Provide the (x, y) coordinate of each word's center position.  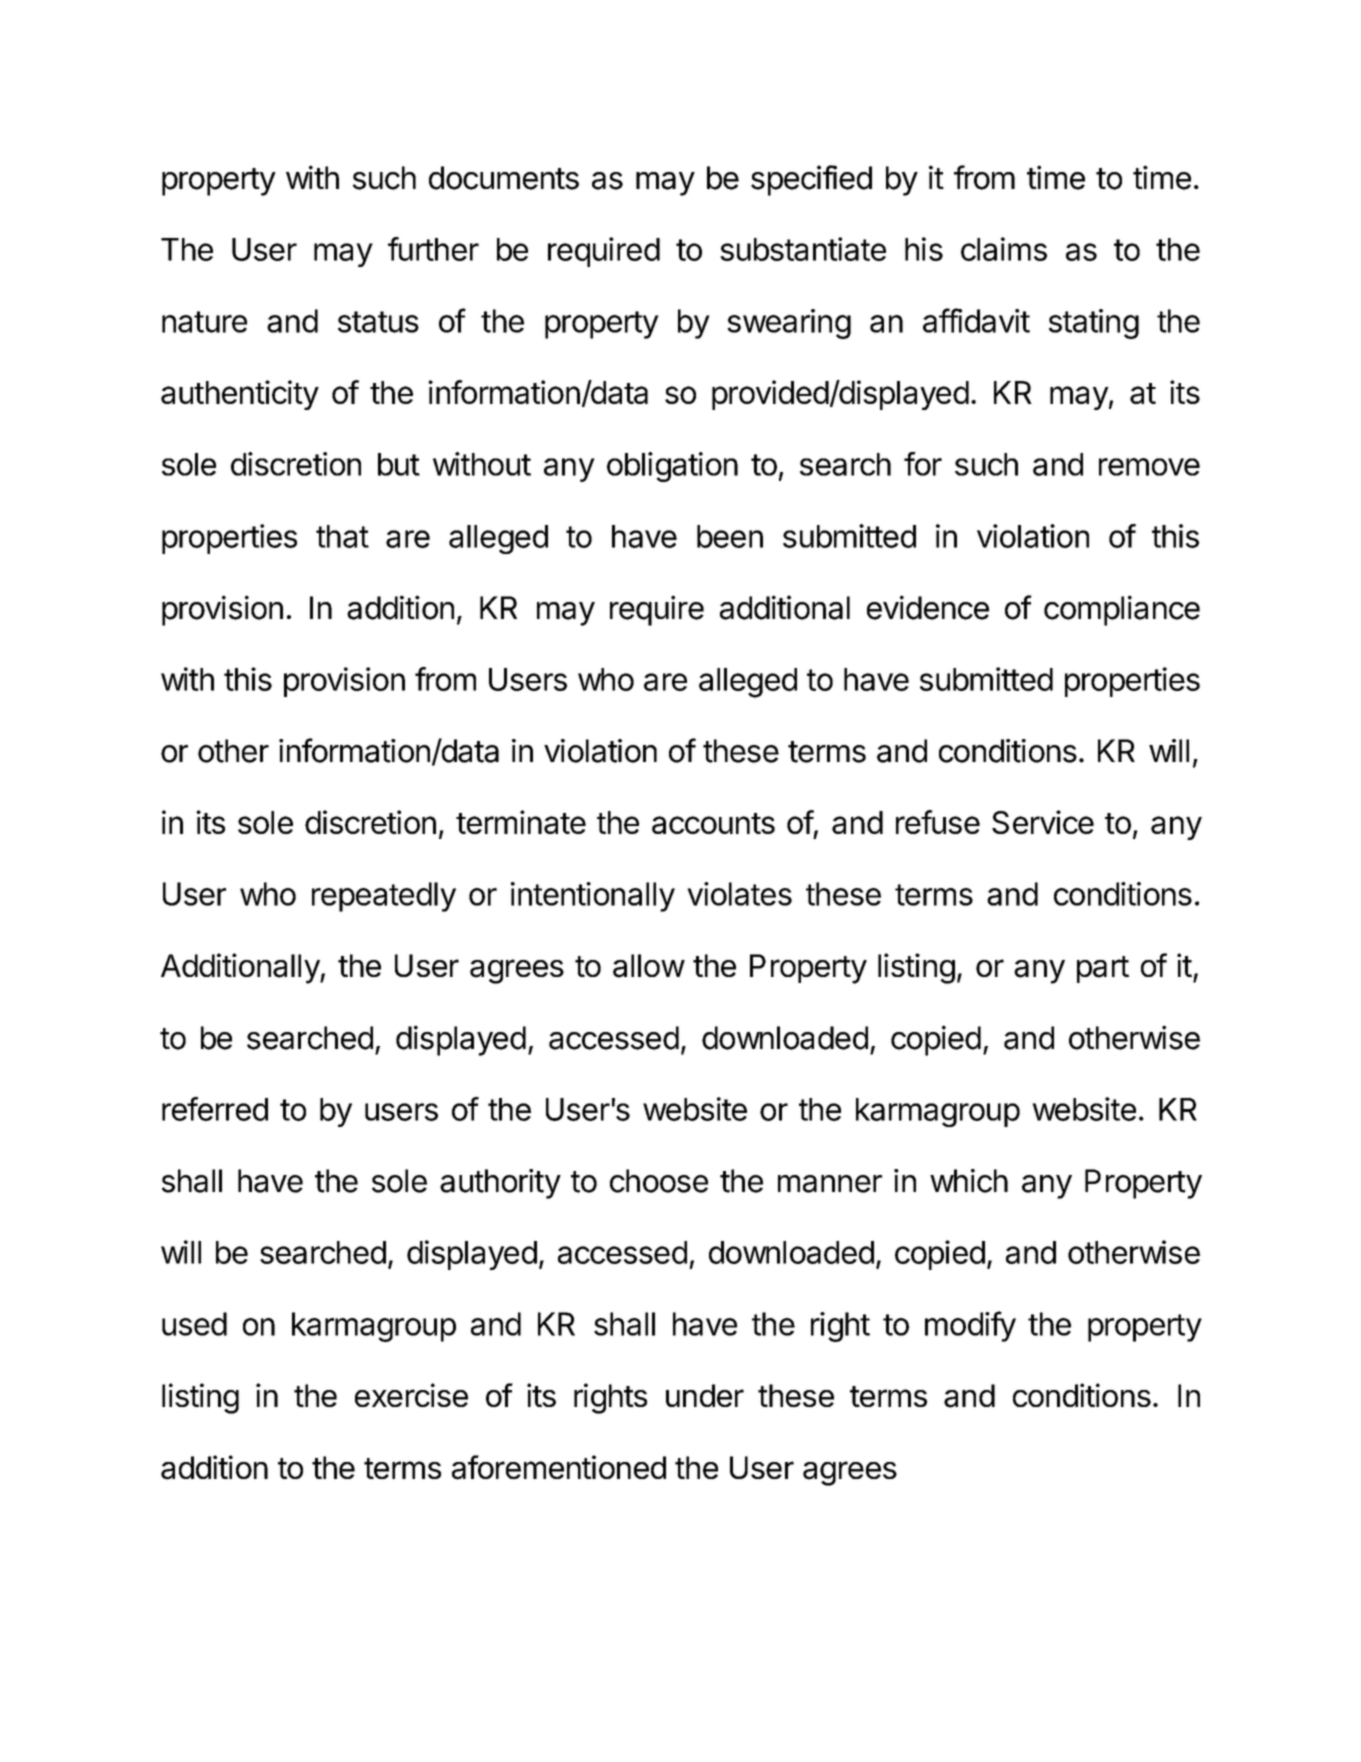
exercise (411, 1395)
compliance (1122, 610)
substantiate (803, 249)
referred (215, 1109)
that (342, 536)
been (730, 536)
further (433, 249)
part (1103, 969)
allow (649, 966)
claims (1004, 249)
